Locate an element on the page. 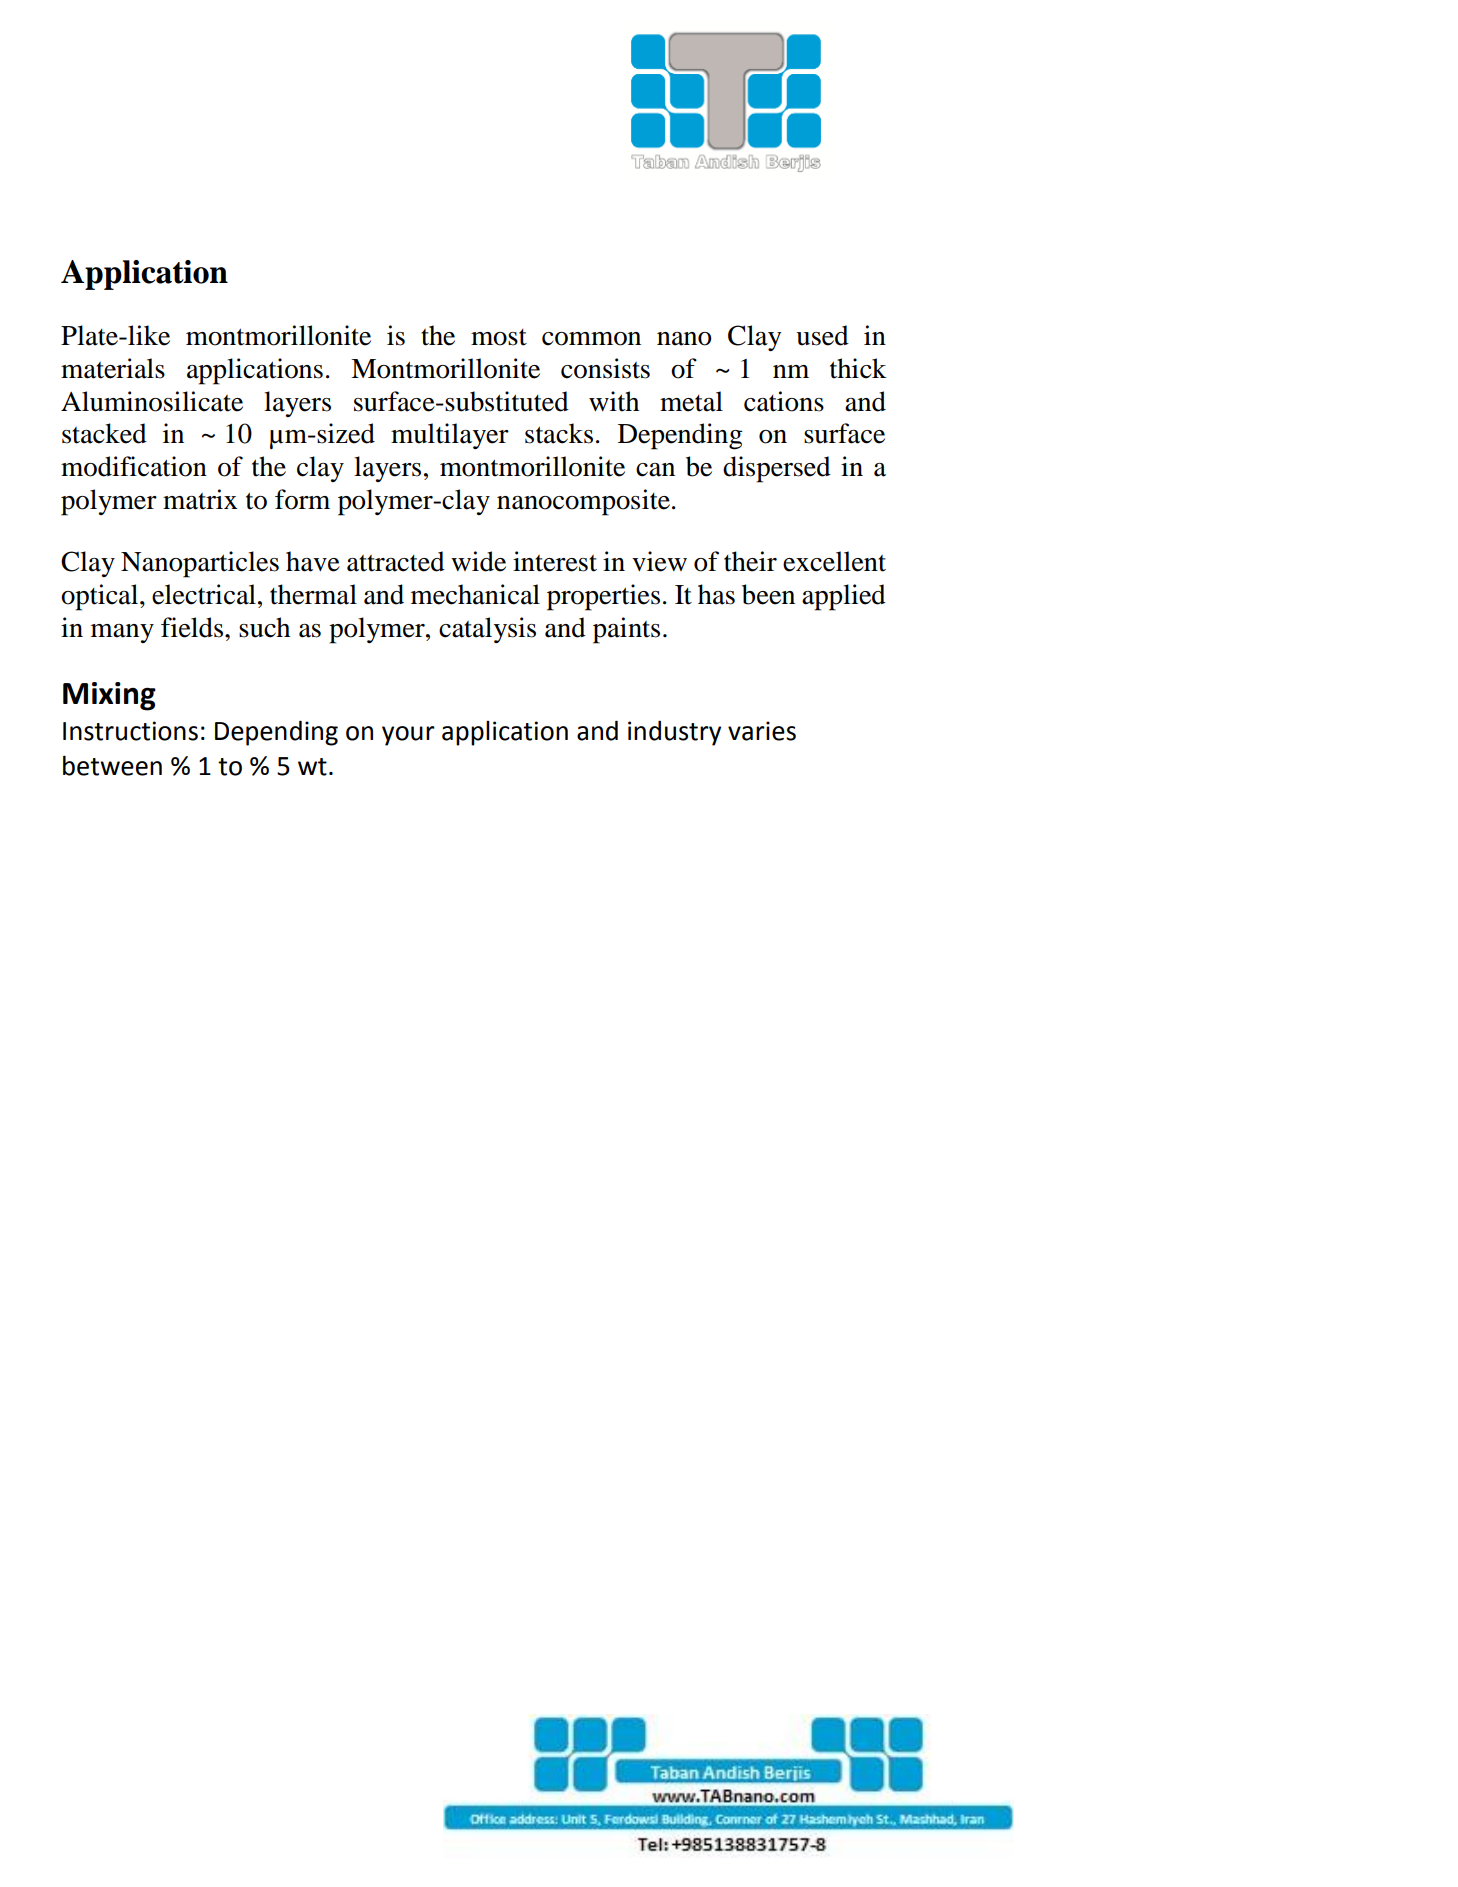  fields is located at coordinates (193, 627).
